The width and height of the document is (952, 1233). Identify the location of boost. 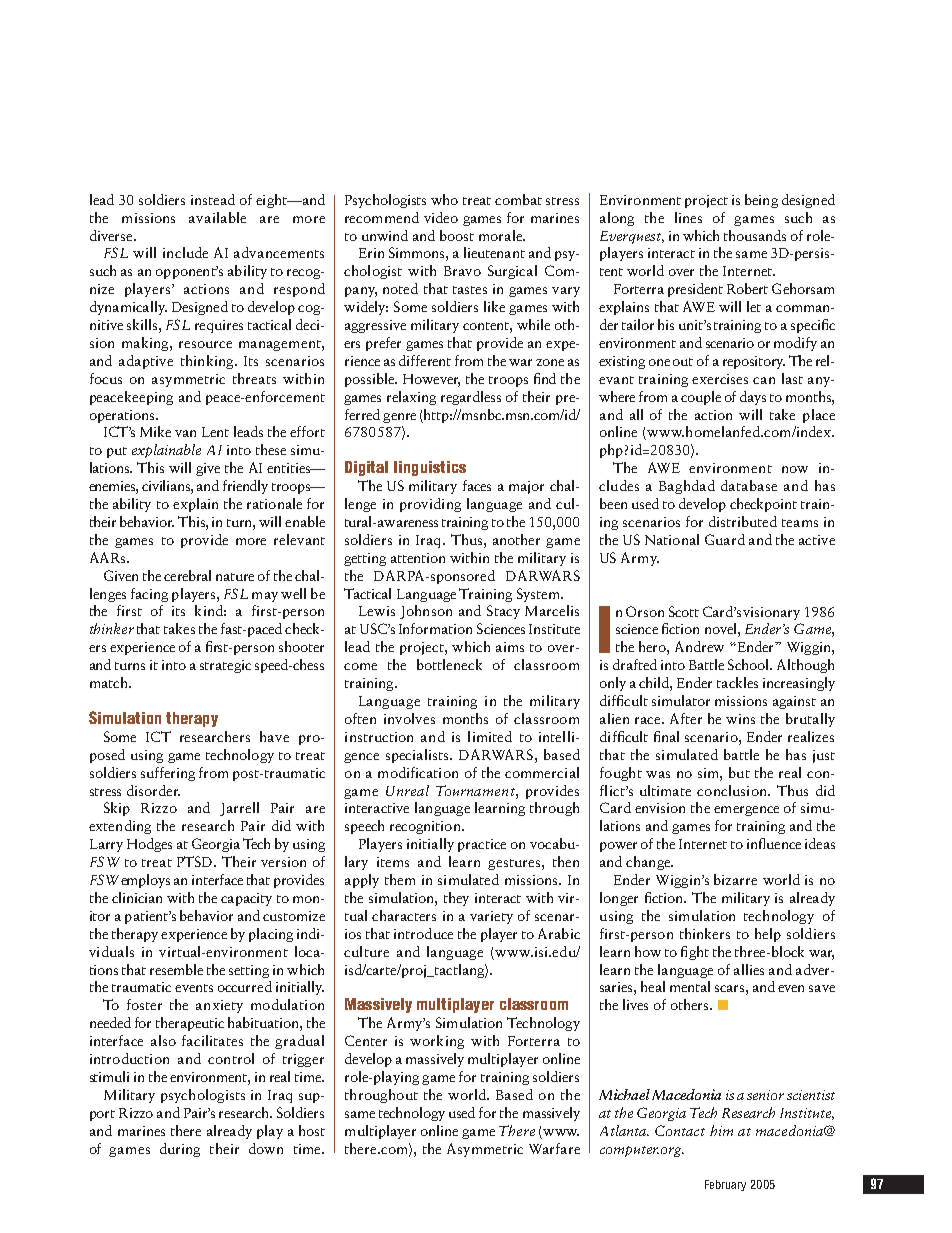
(457, 235).
